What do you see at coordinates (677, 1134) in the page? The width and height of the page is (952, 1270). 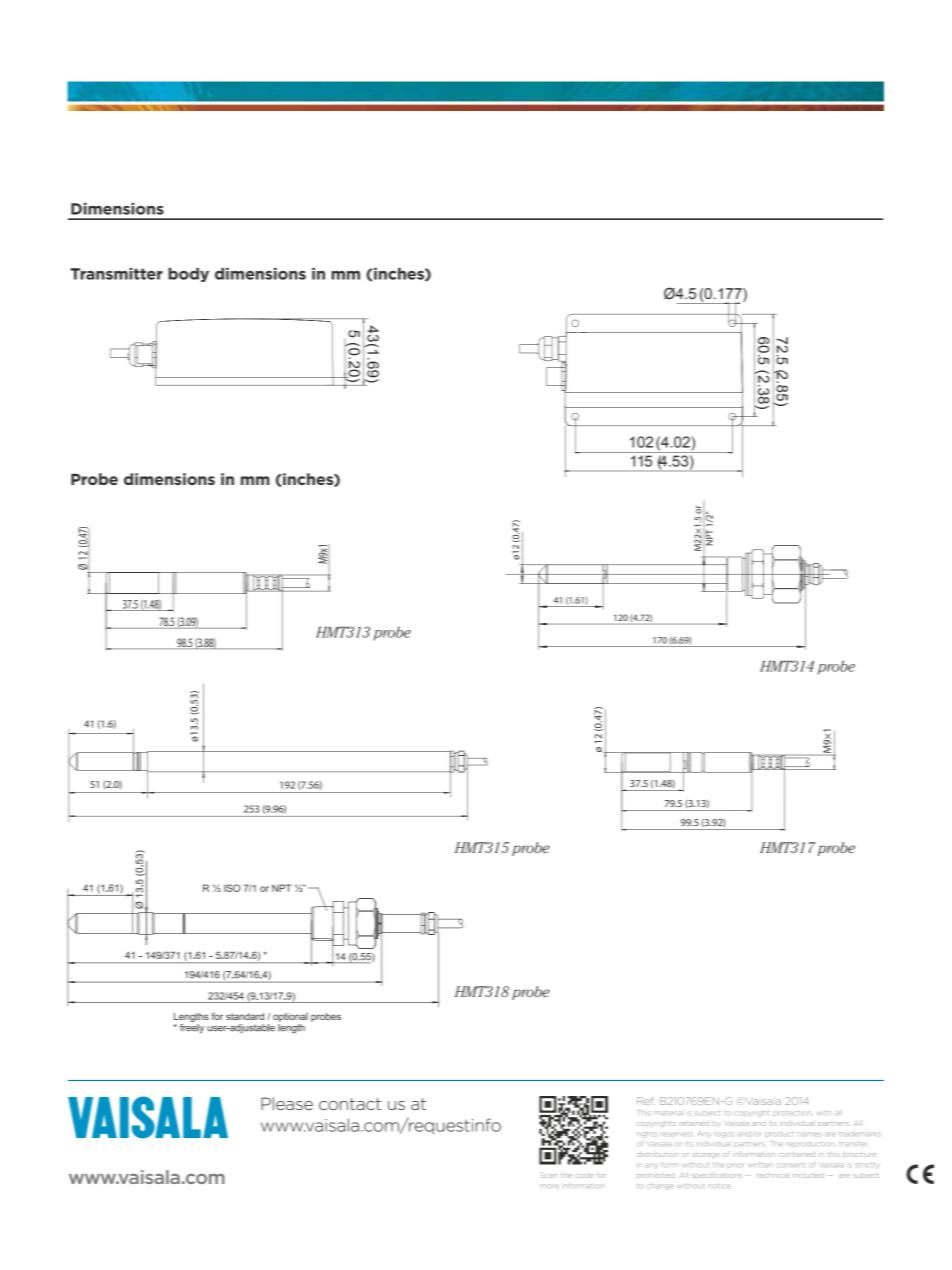 I see `reserved` at bounding box center [677, 1134].
